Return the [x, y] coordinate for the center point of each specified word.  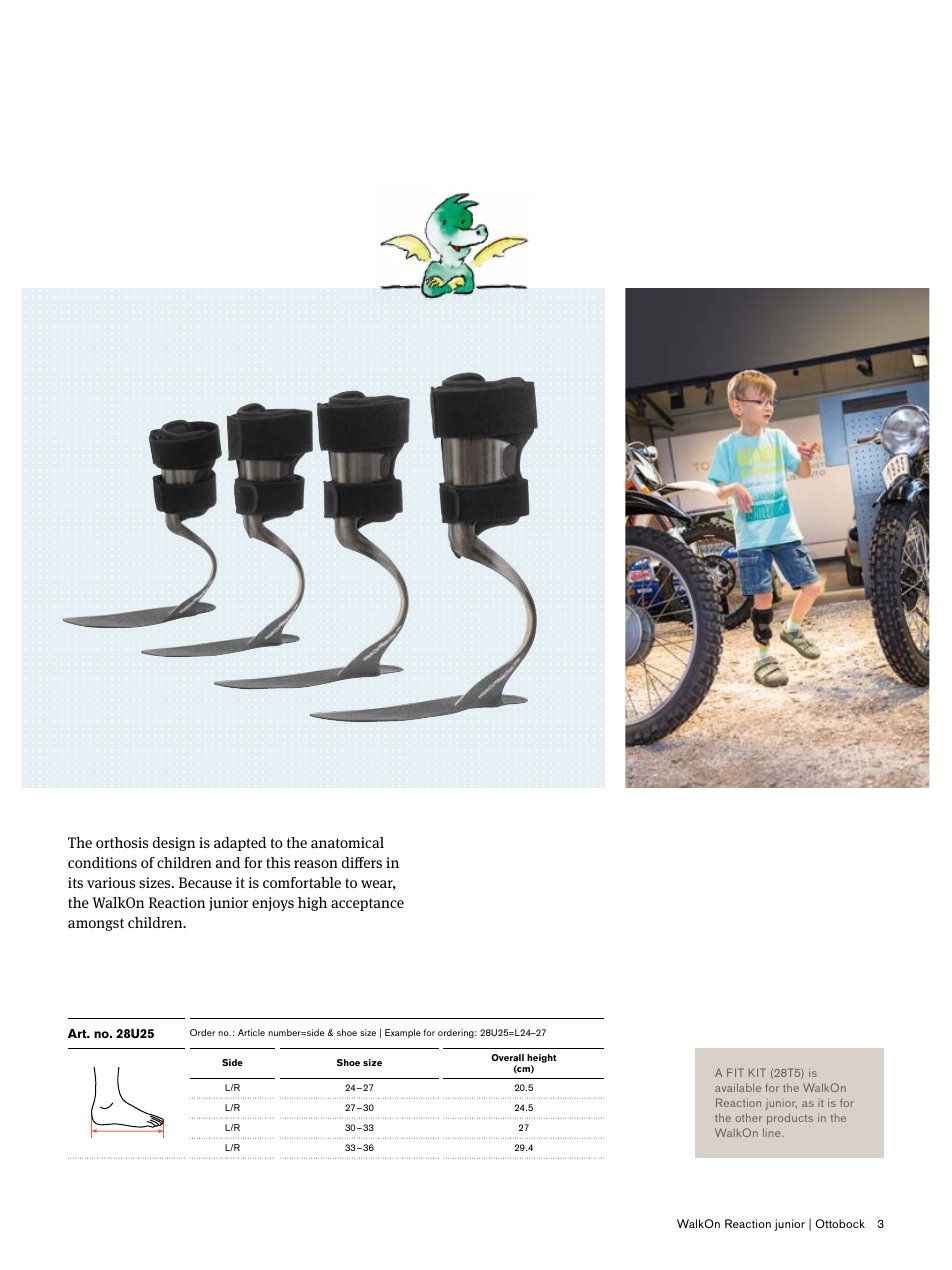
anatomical [347, 842]
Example [403, 1033]
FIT [735, 1072]
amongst [96, 924]
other [749, 1117]
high [312, 904]
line [773, 1132]
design [174, 844]
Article [251, 1032]
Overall [507, 1057]
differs [362, 862]
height [542, 1058]
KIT [757, 1072]
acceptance [367, 904]
